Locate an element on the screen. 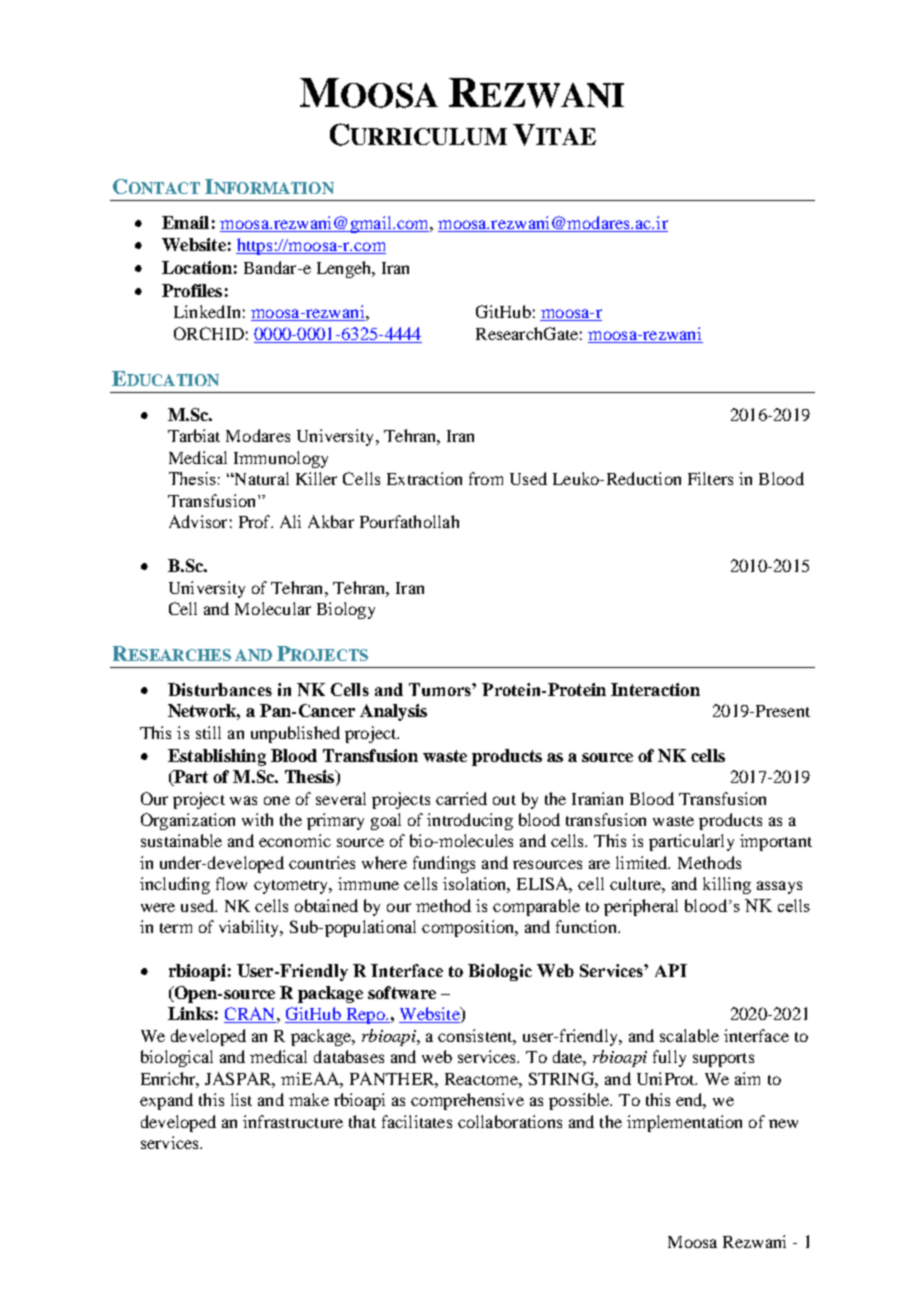 This screenshot has height=1308, width=924. Location is located at coordinates (197, 267).
